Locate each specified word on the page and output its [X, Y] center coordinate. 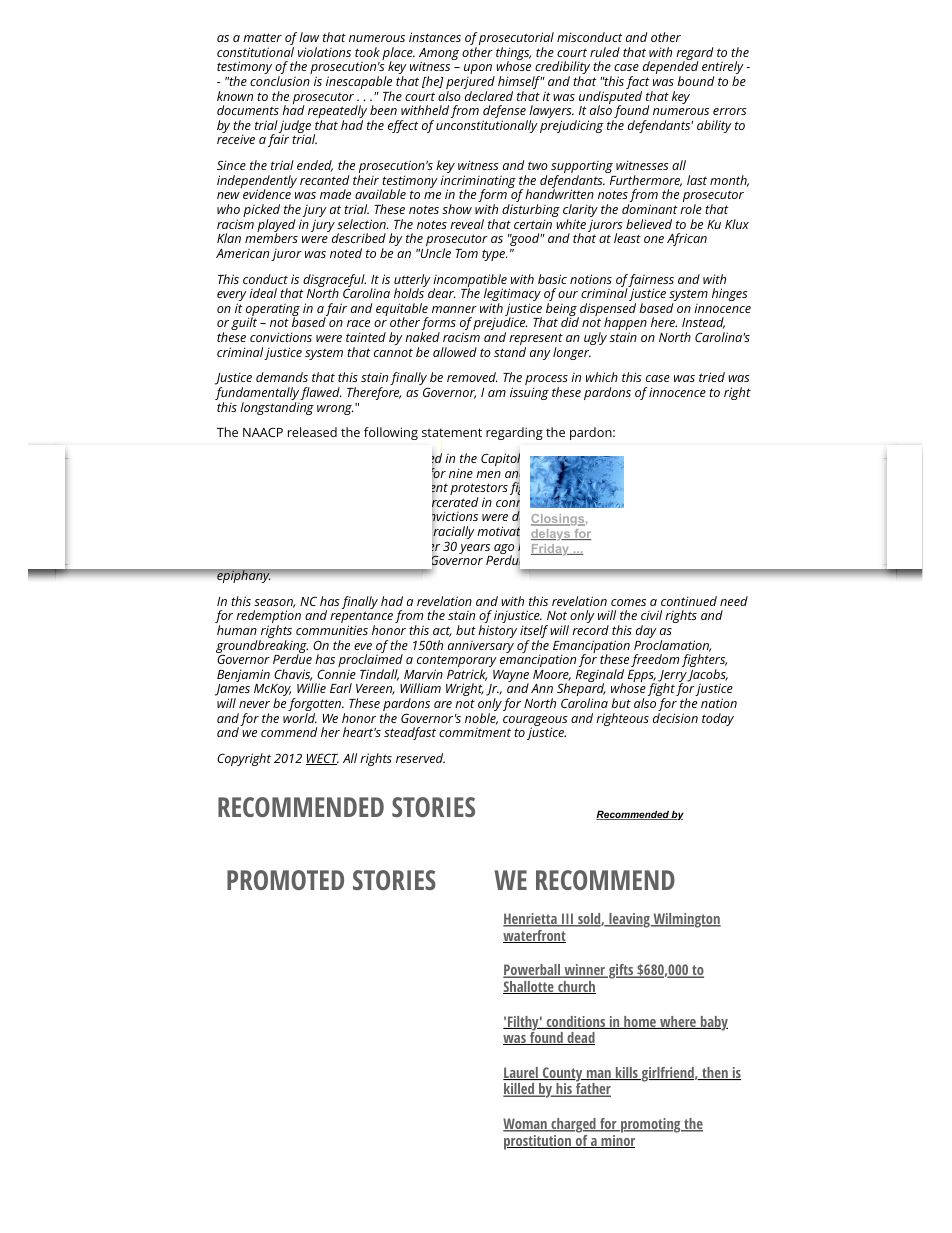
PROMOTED [285, 880]
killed [520, 1090]
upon [479, 70]
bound [696, 81]
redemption [268, 618]
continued [689, 601]
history [497, 631]
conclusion [280, 81]
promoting [651, 1125]
